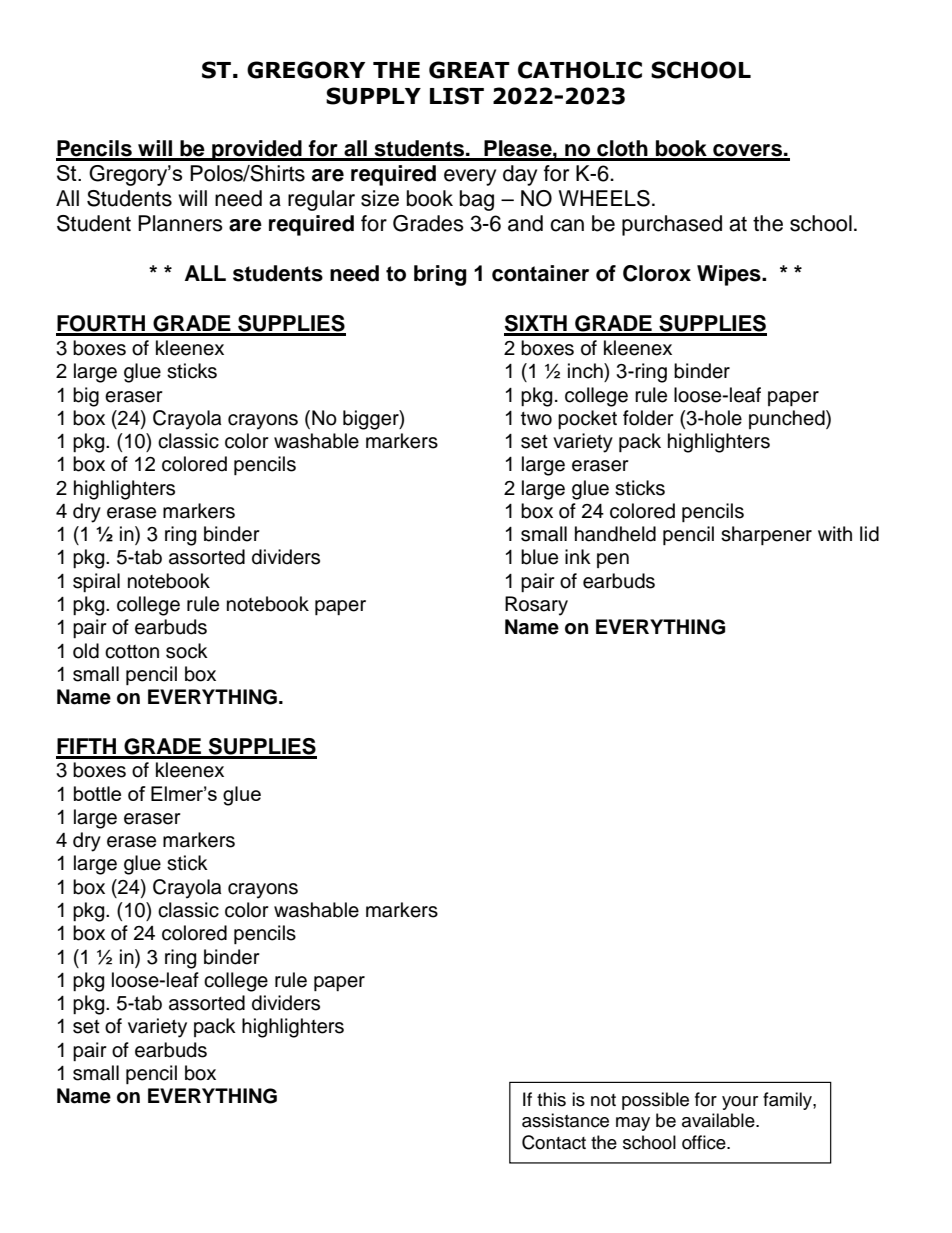 The height and width of the screenshot is (1233, 952). I want to click on sharpener, so click(766, 535).
